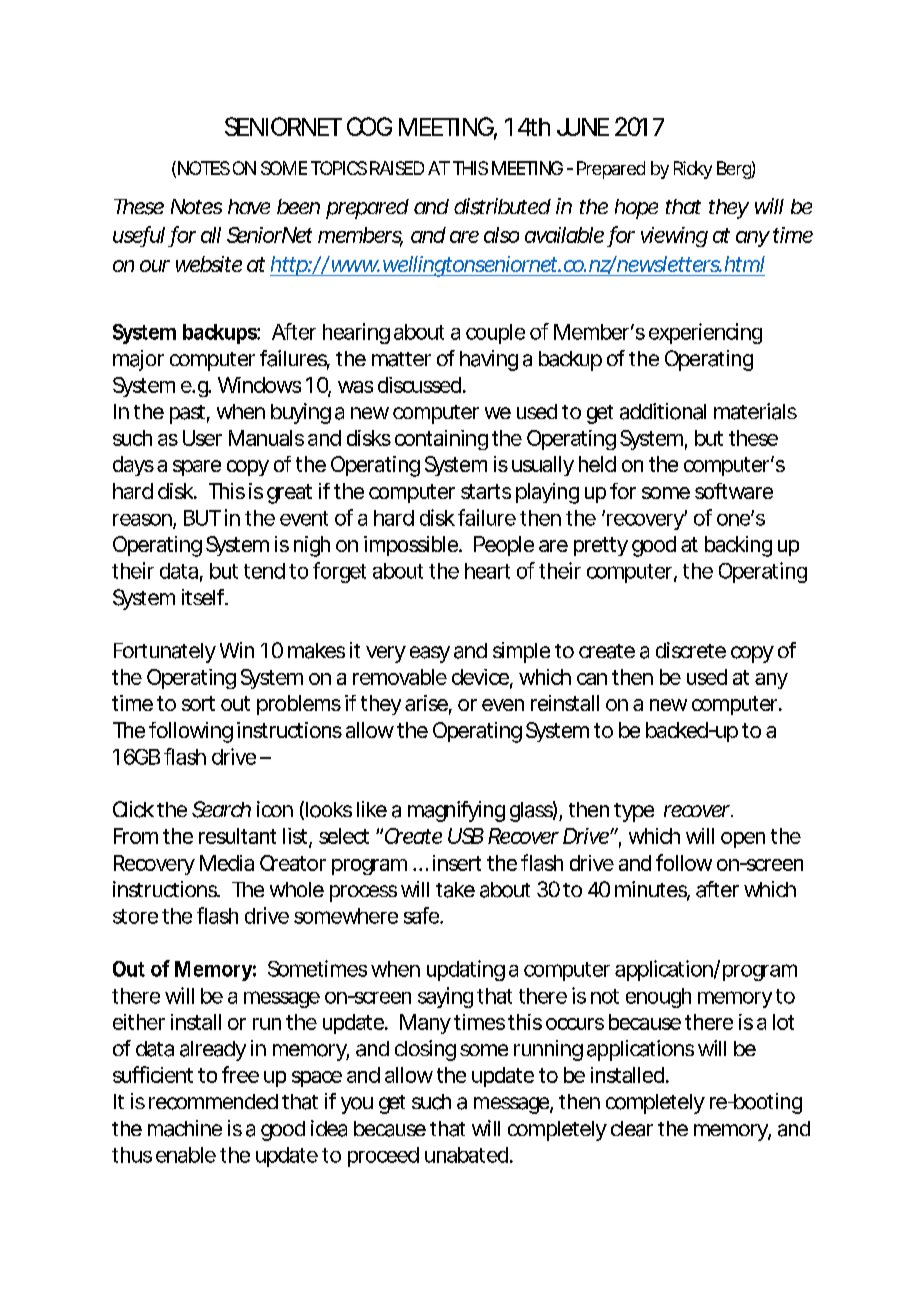 The height and width of the screenshot is (1308, 924). Describe the element at coordinates (691, 650) in the screenshot. I see `discrete` at that location.
